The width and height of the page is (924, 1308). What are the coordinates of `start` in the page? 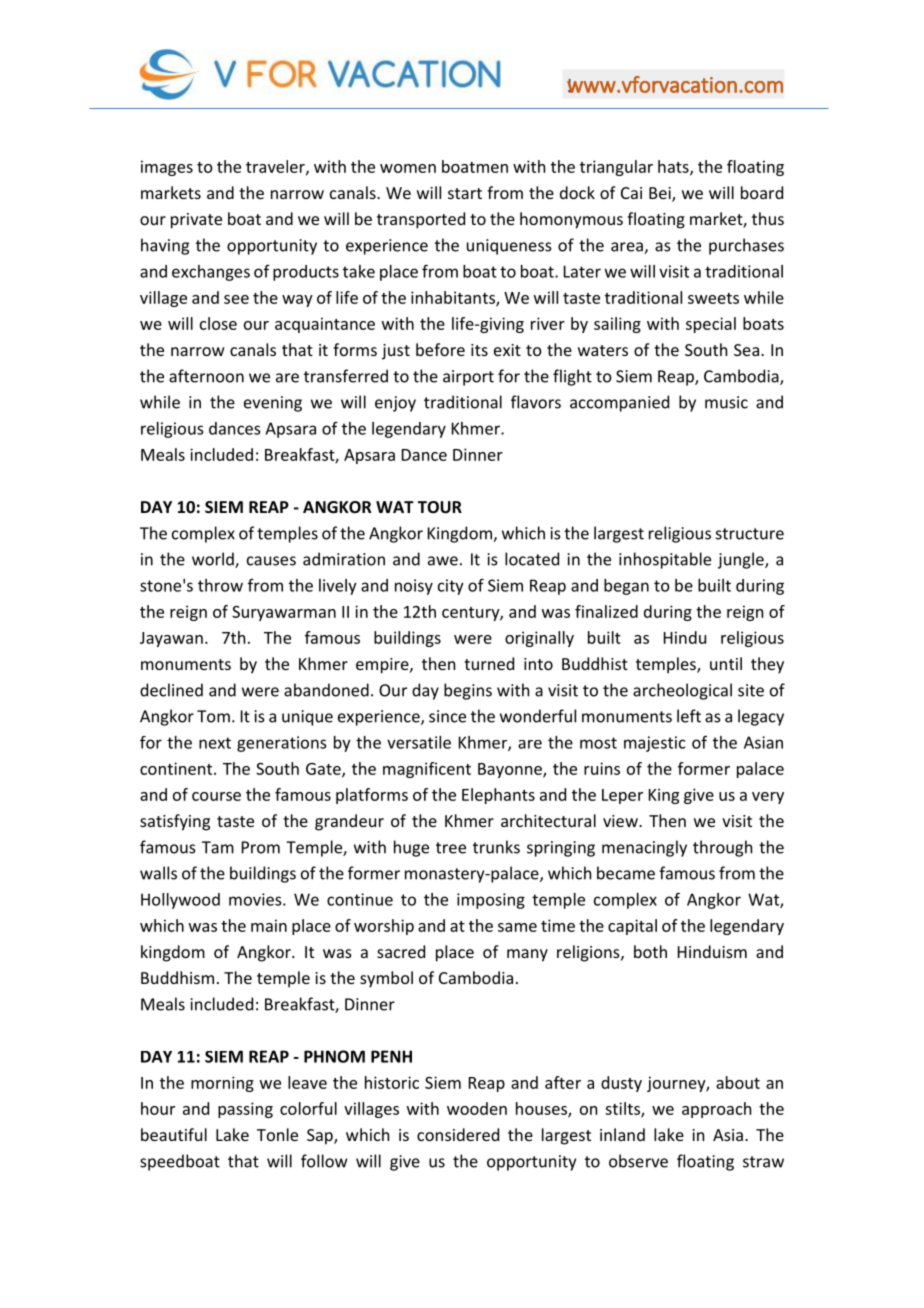 It's located at (465, 193).
